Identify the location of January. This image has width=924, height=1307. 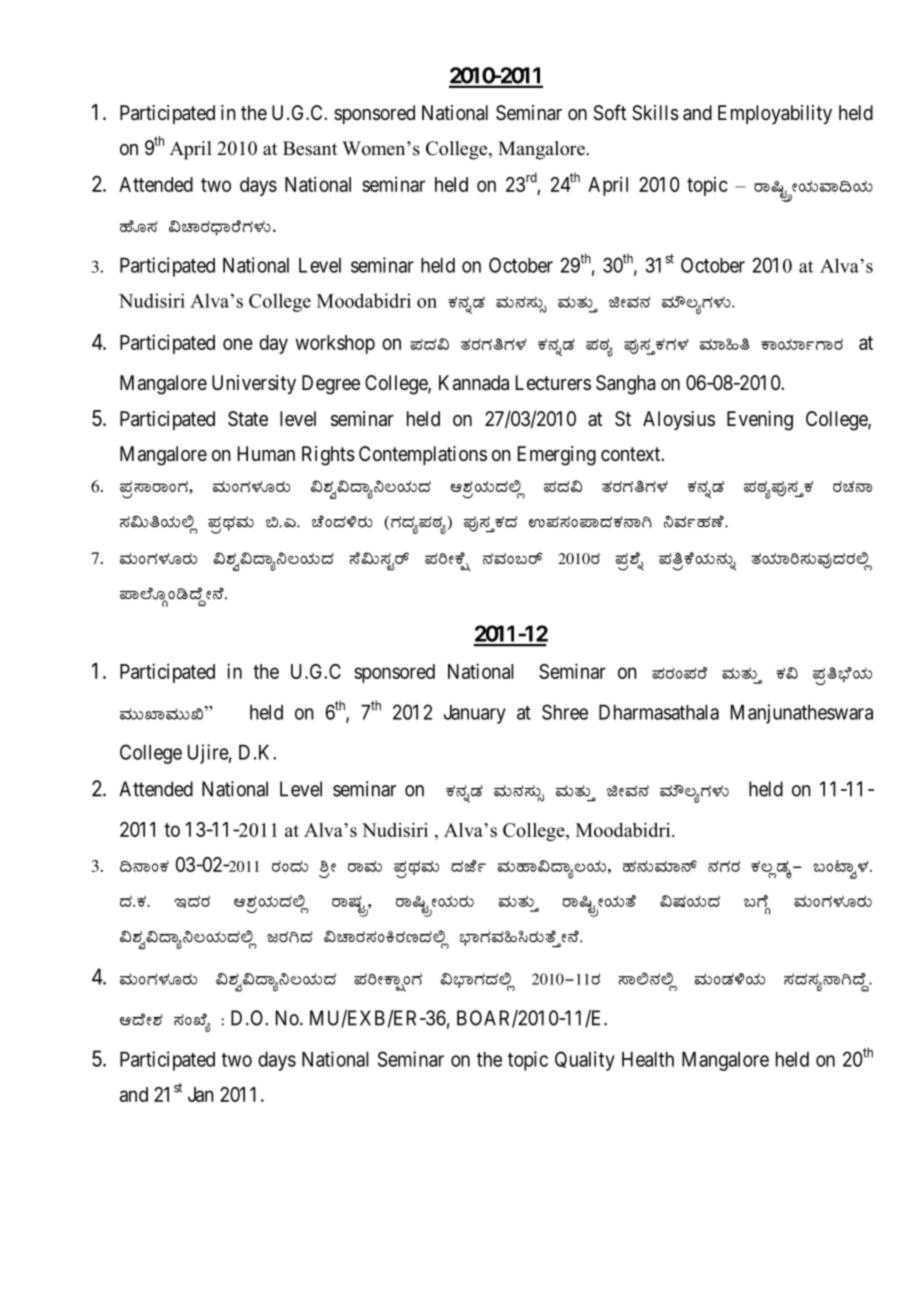
(475, 714).
